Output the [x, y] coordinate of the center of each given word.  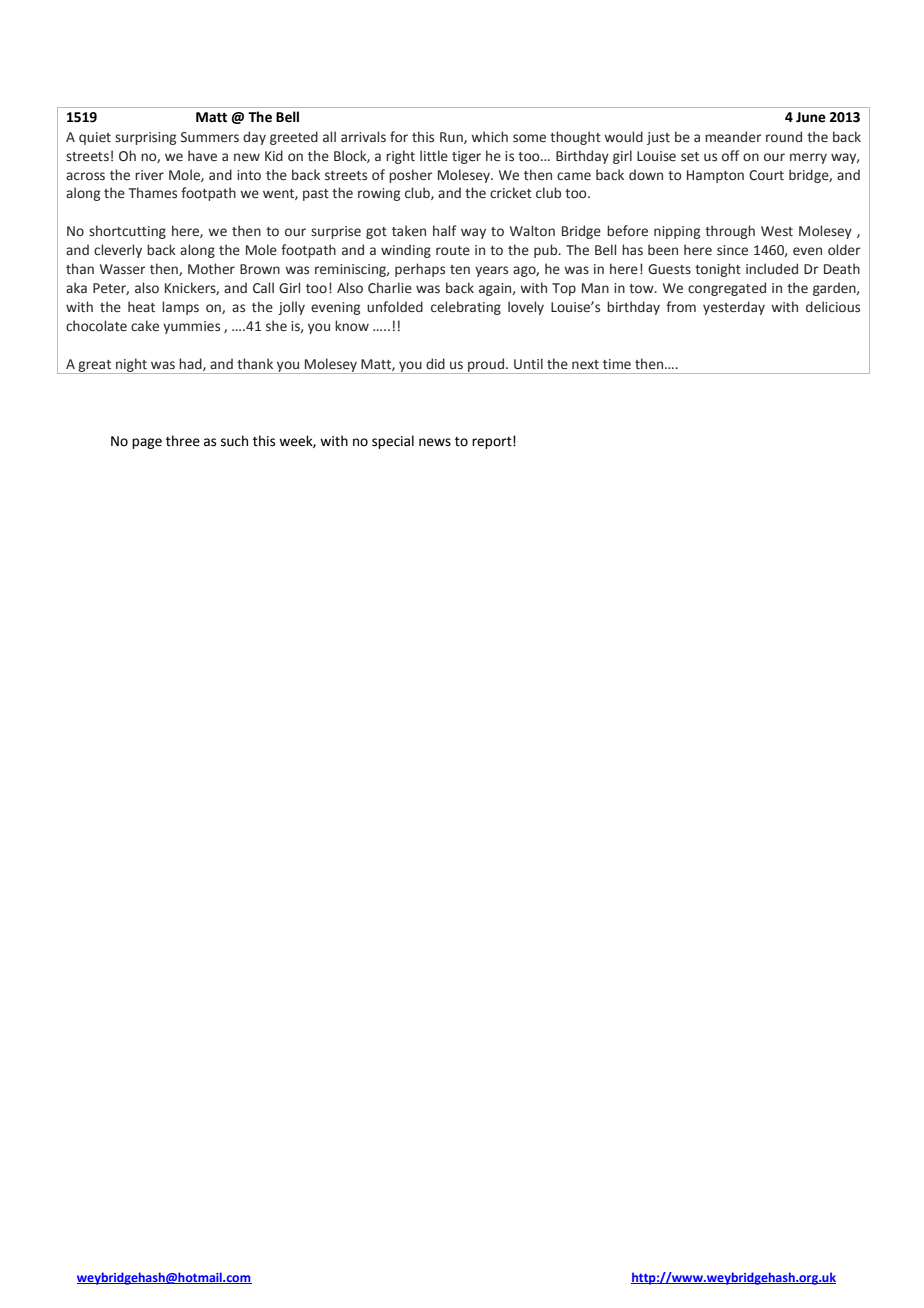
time [617, 364]
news [435, 442]
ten [460, 270]
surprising [145, 138]
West [777, 231]
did [435, 363]
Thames [153, 193]
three [183, 441]
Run [452, 138]
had [191, 364]
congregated [727, 289]
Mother [211, 269]
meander [733, 137]
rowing [379, 194]
